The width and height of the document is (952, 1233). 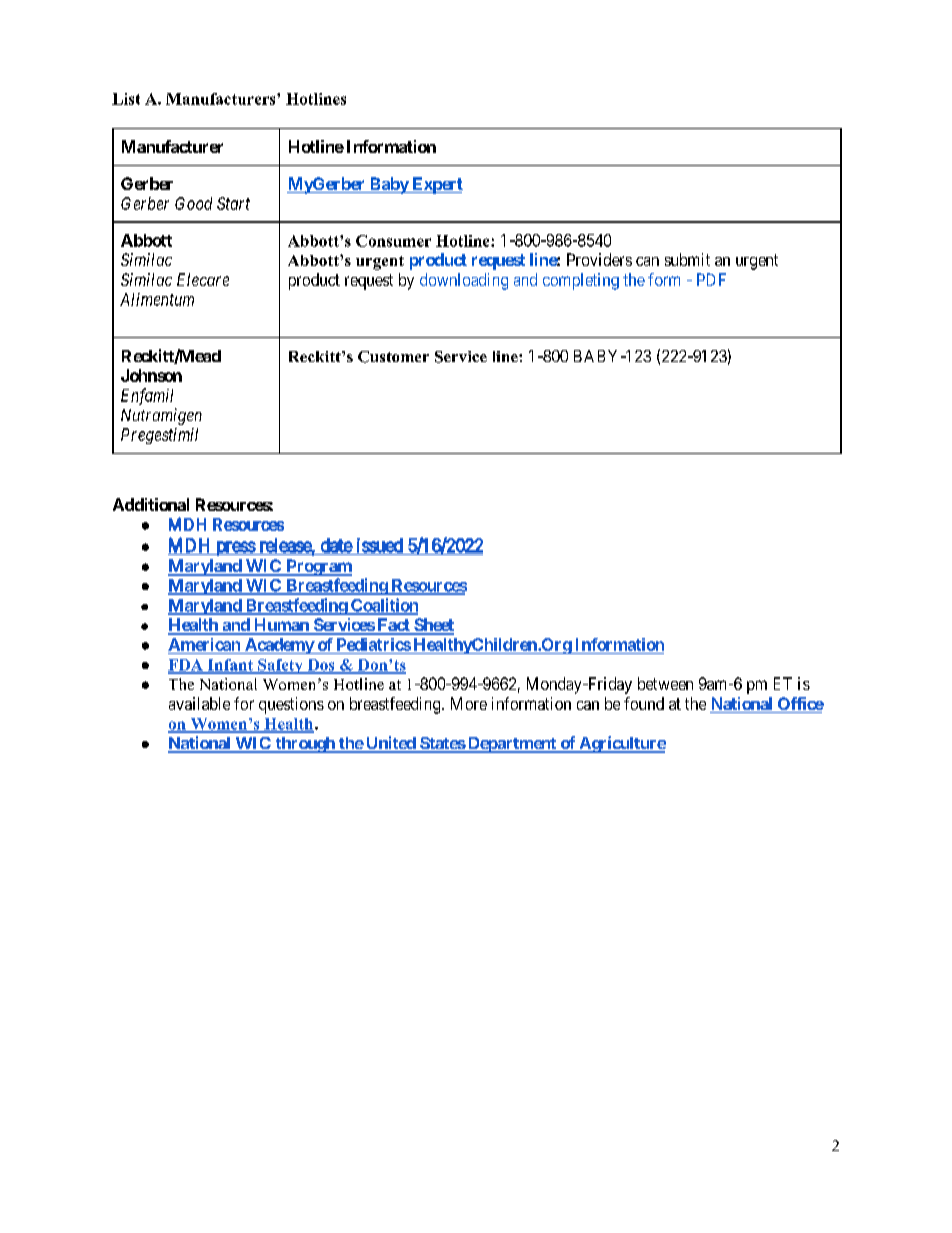 I want to click on Additional, so click(x=151, y=504).
